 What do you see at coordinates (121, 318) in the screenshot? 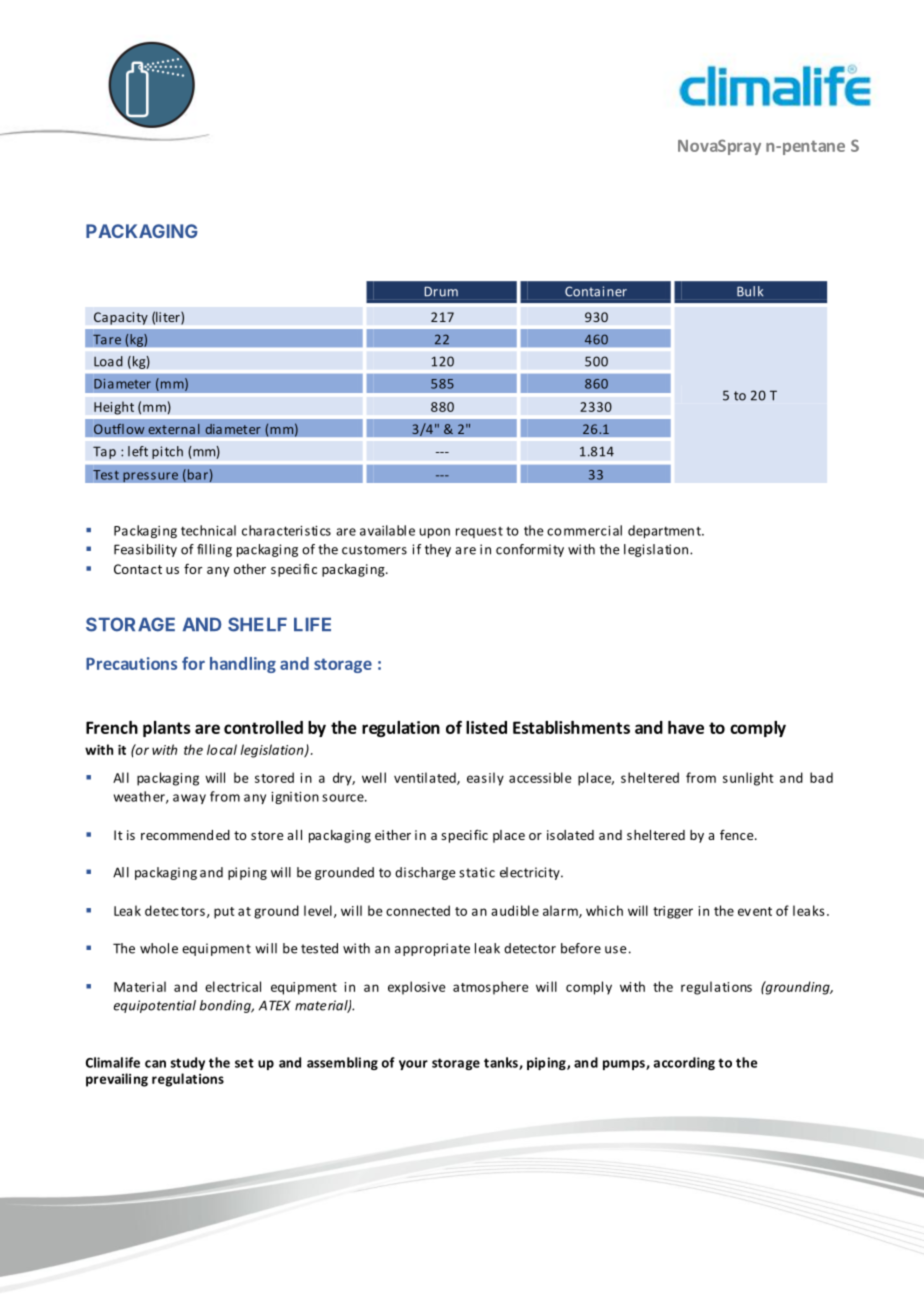
I see `Capacity` at bounding box center [121, 318].
